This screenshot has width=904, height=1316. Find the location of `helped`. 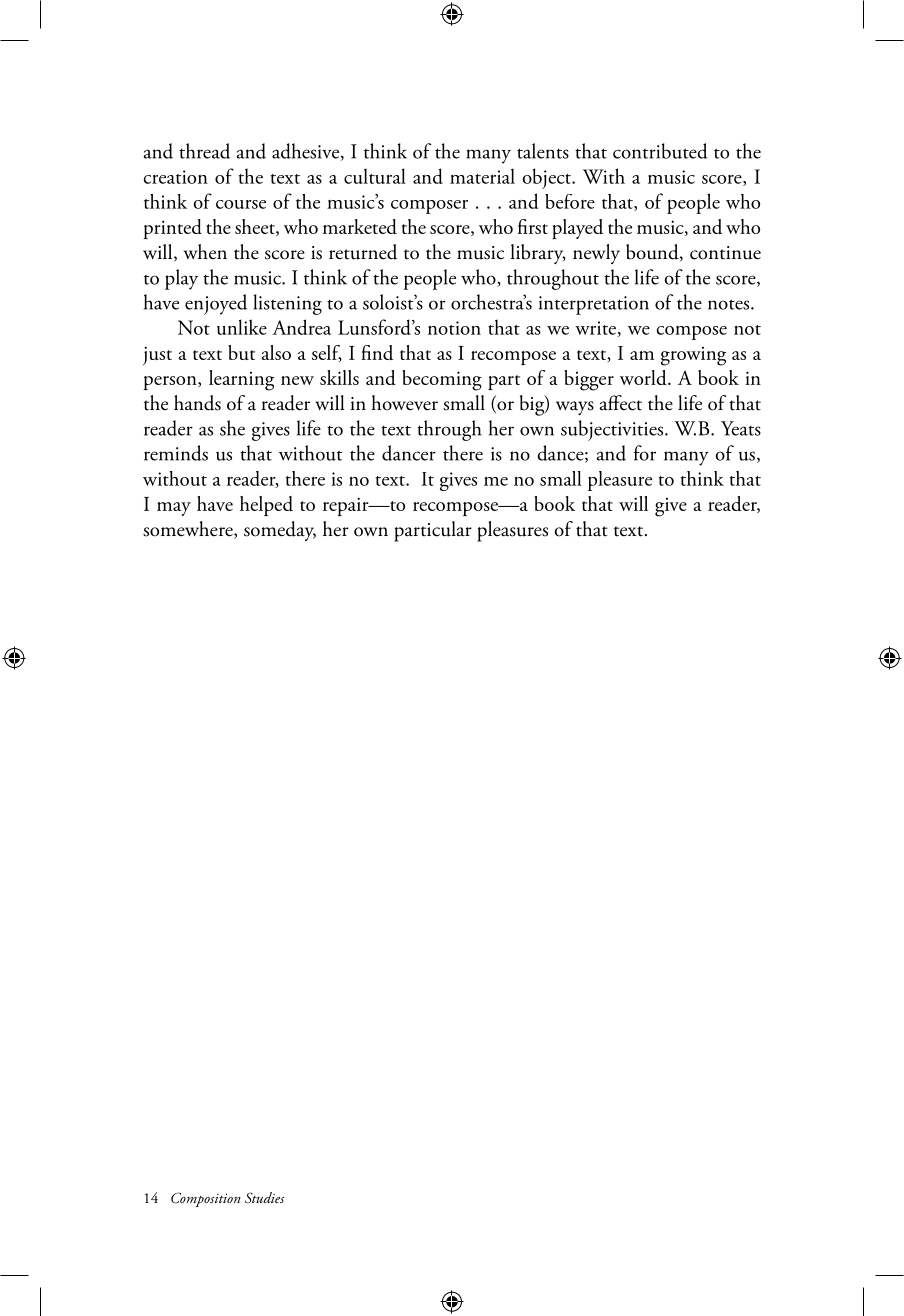

helped is located at coordinates (266, 506).
